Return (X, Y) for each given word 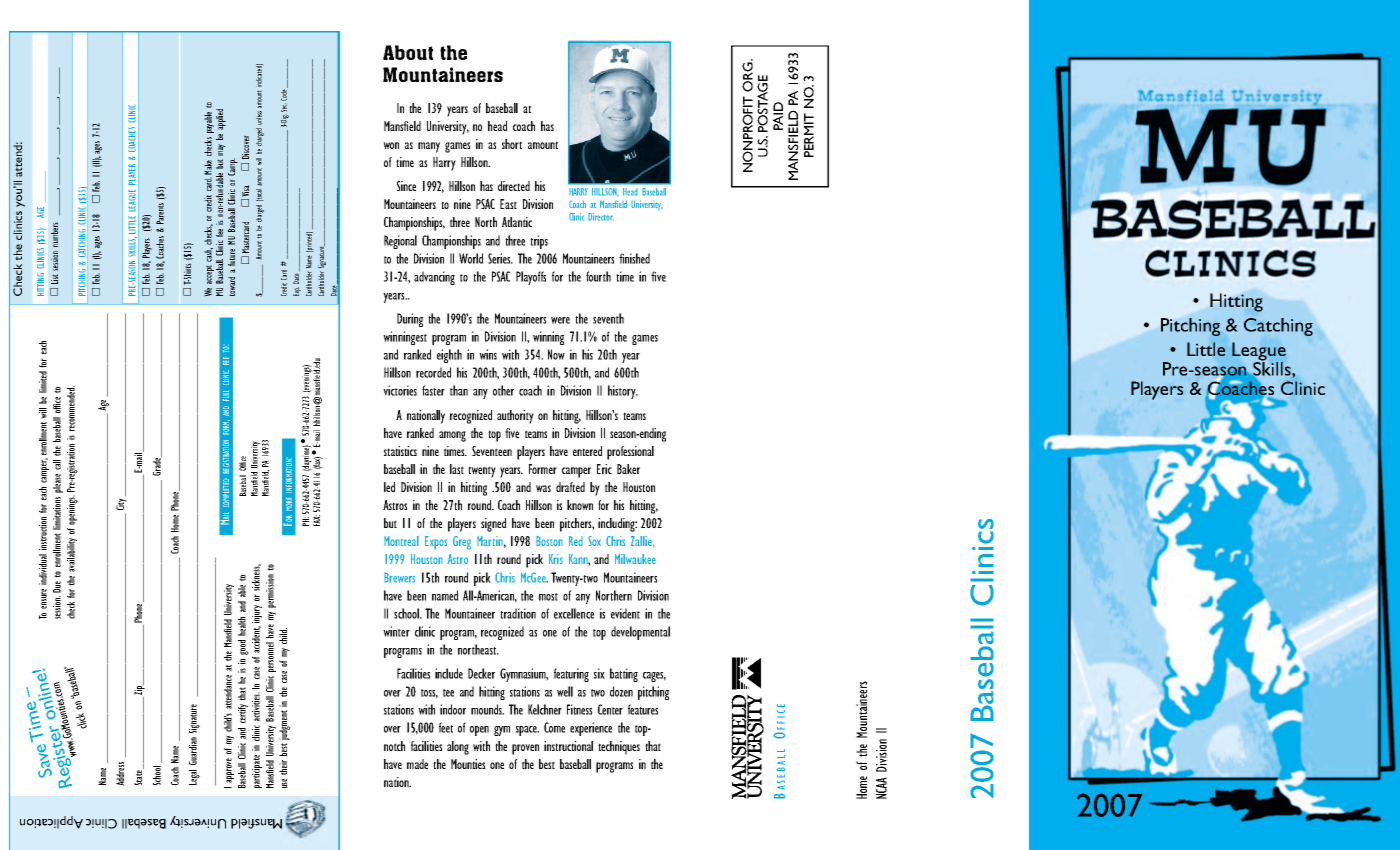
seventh (608, 318)
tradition (518, 613)
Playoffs (531, 278)
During (410, 320)
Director (601, 217)
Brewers (399, 577)
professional (630, 453)
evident (625, 613)
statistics (400, 451)
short (512, 144)
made (417, 764)
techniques (619, 748)
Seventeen (492, 451)
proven (525, 749)
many (429, 147)
